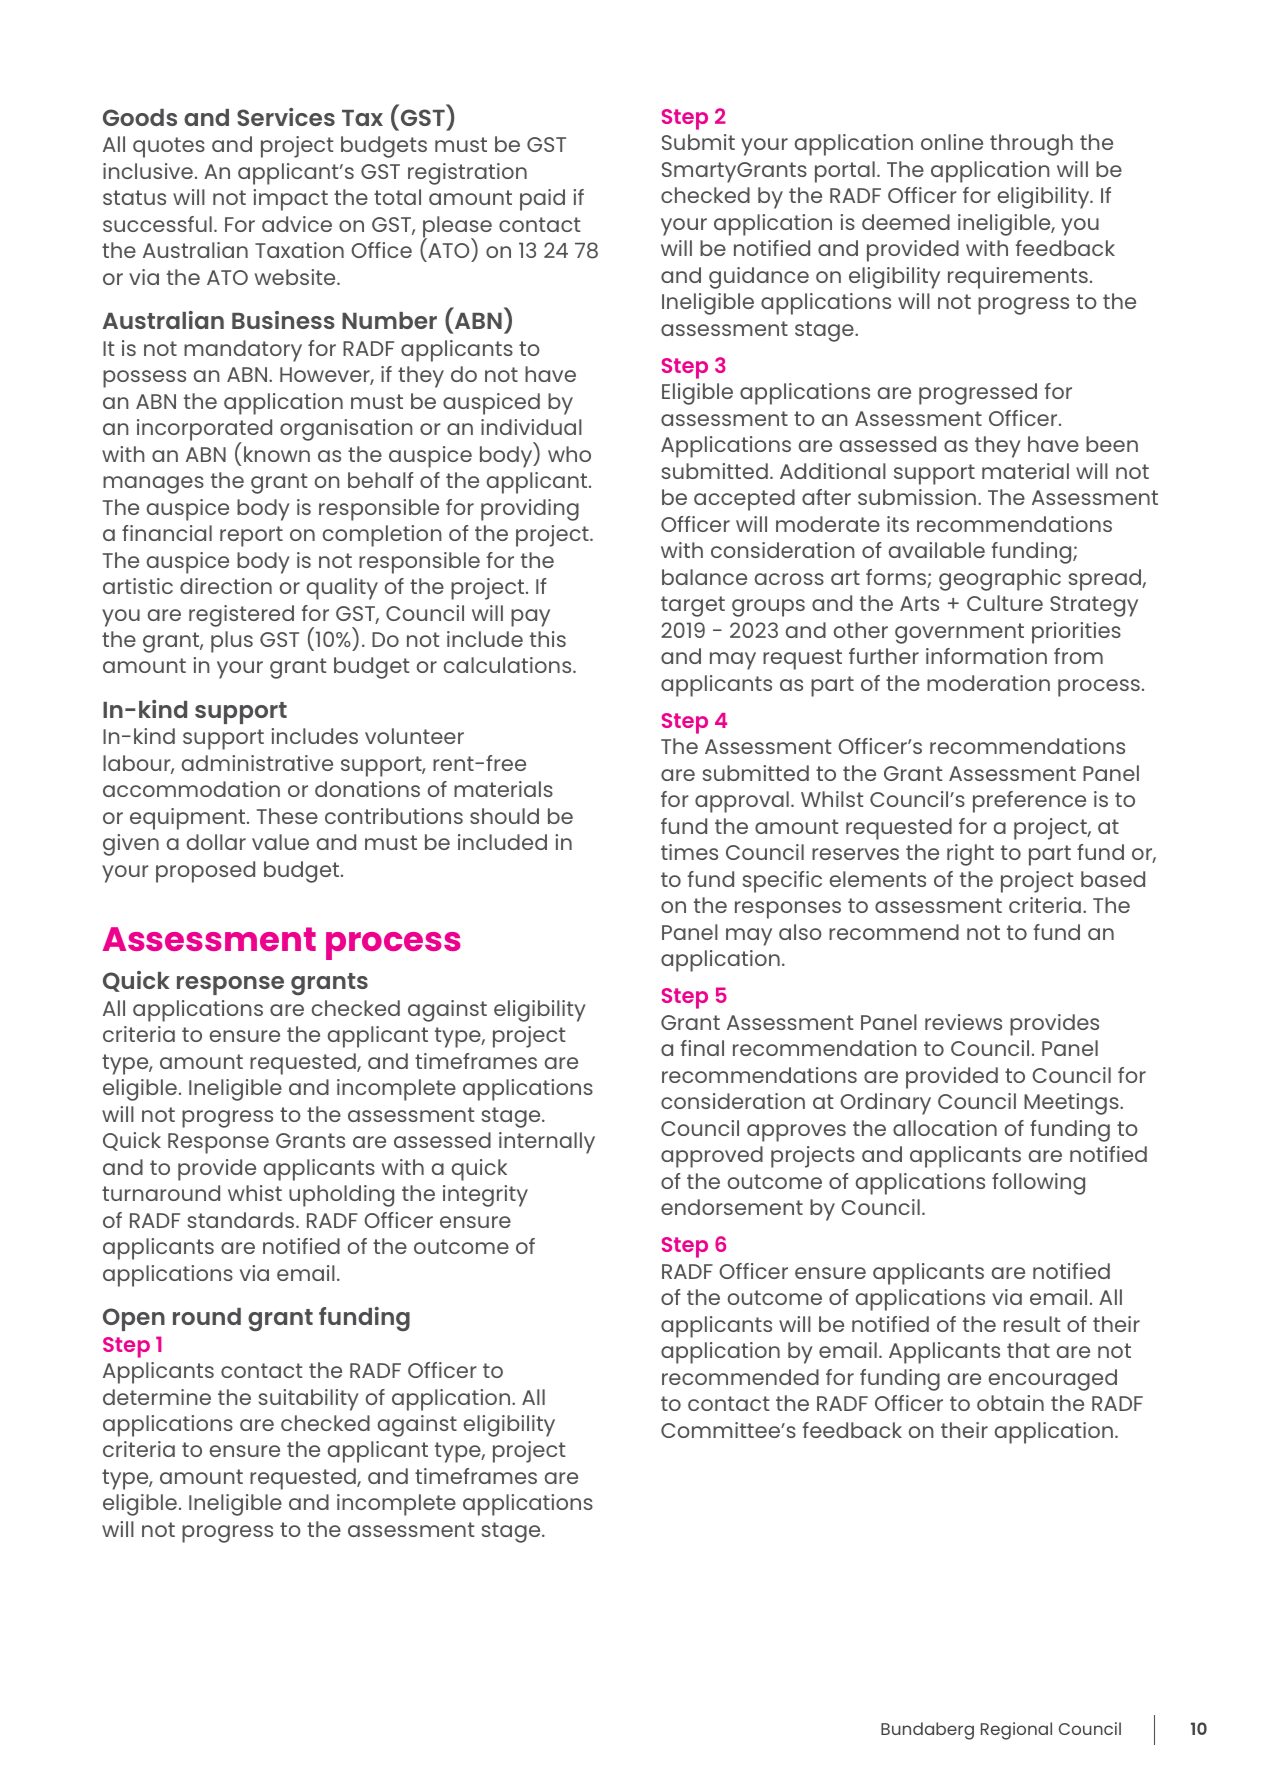 The height and width of the page is (1783, 1261). I want to click on right, so click(970, 855).
